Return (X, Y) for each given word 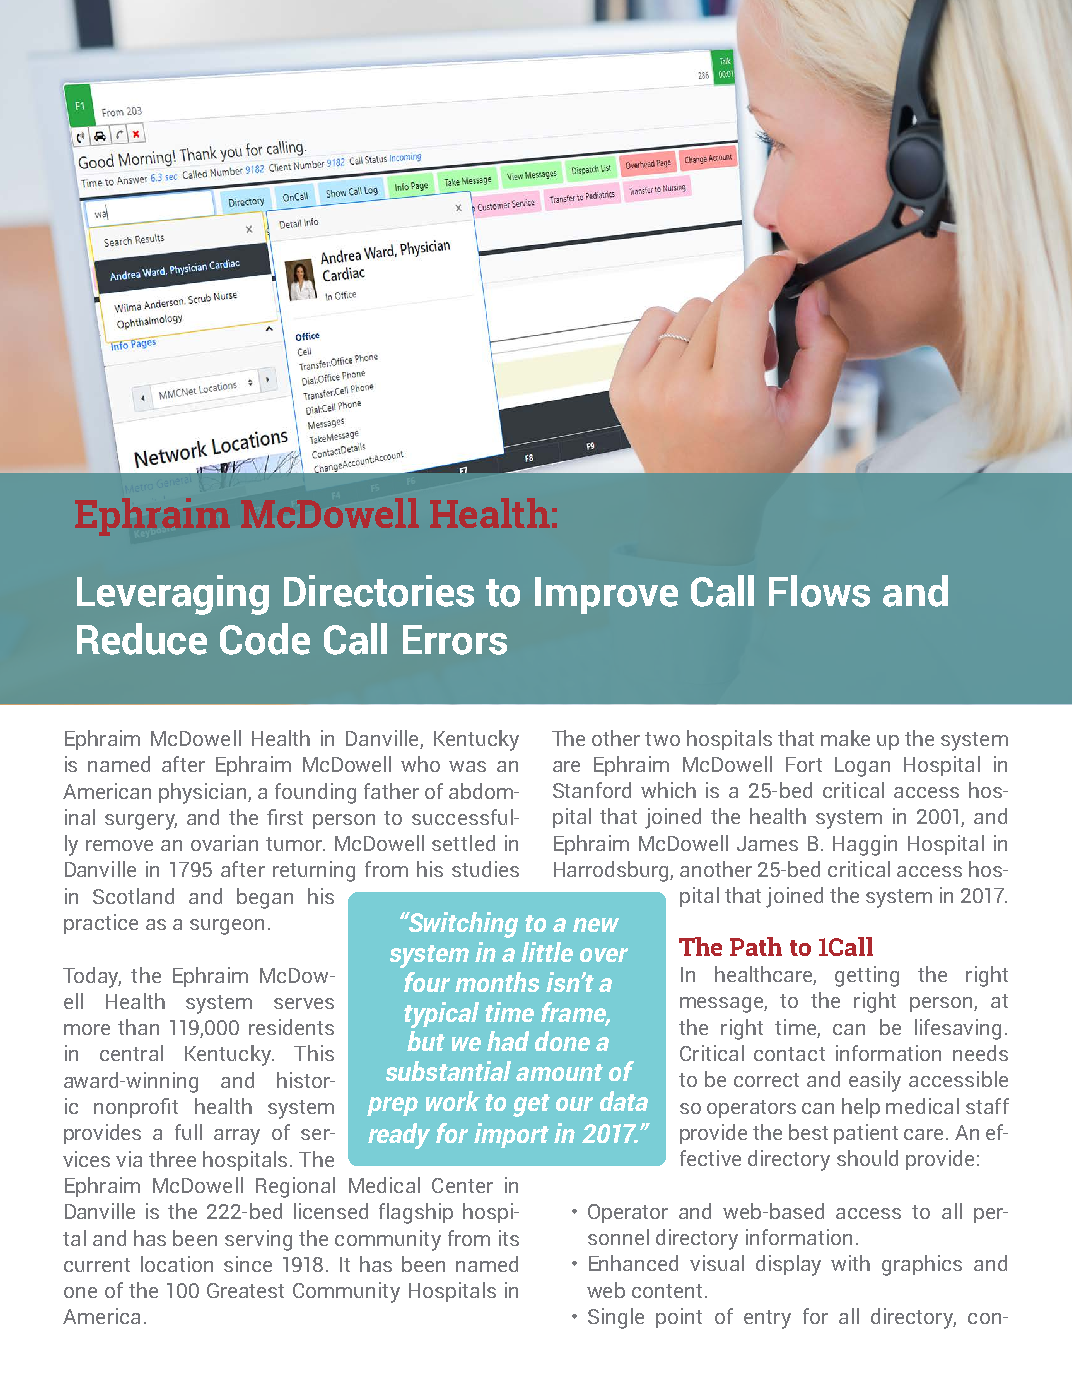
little (547, 952)
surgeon (227, 927)
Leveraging (173, 595)
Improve (606, 595)
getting (867, 976)
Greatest (245, 1290)
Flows (819, 591)
